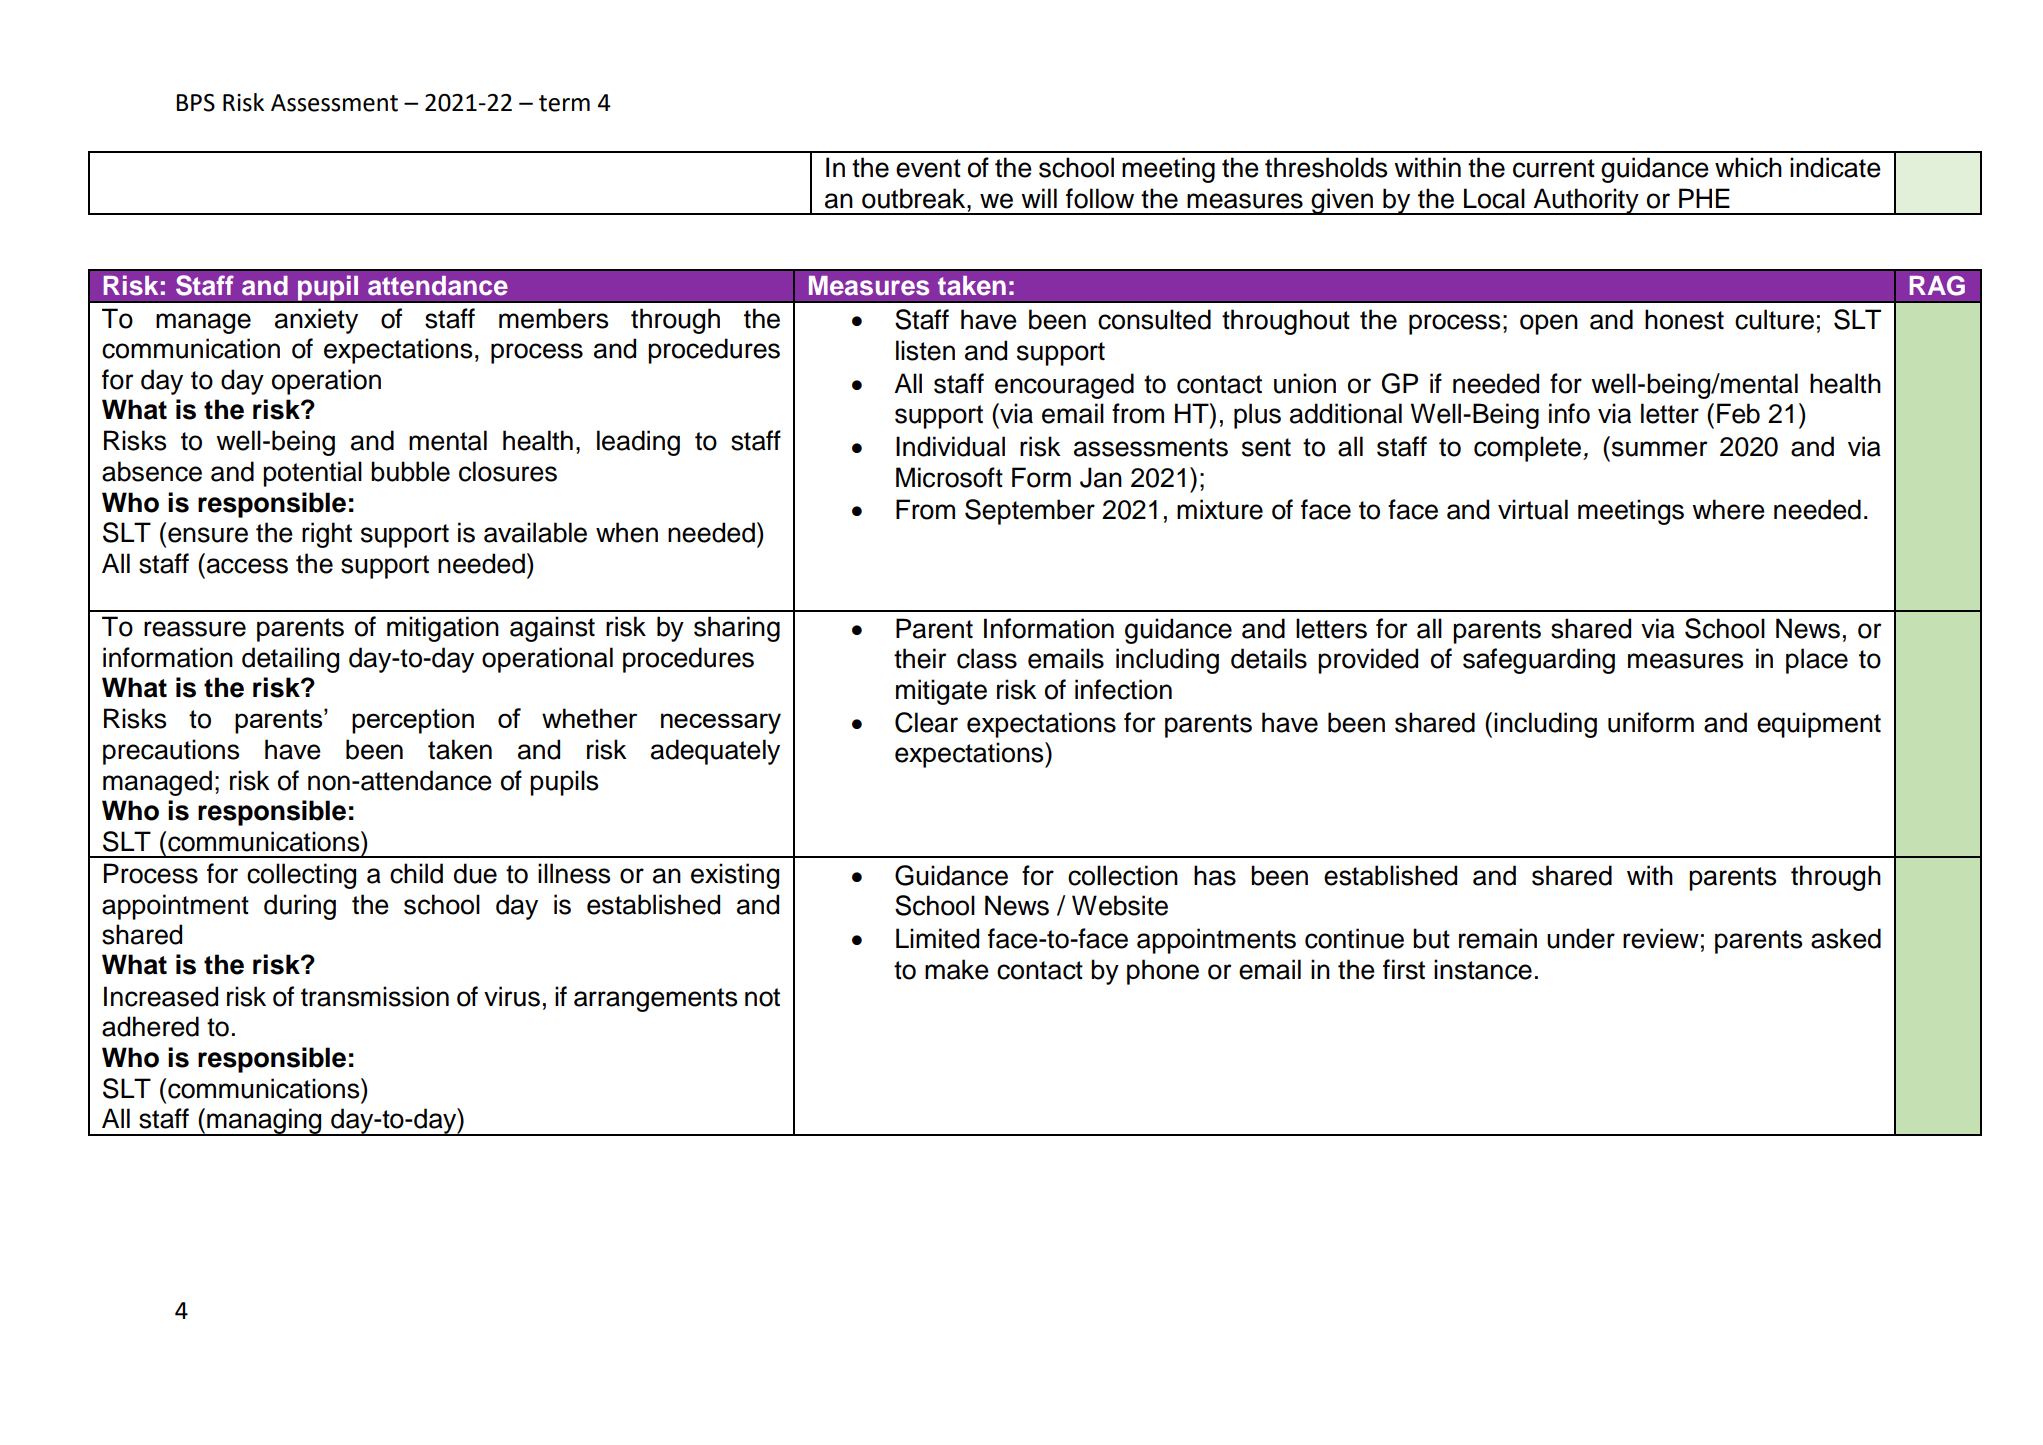 Image resolution: width=2043 pixels, height=1445 pixels. Describe the element at coordinates (928, 168) in the document. I see `event` at that location.
